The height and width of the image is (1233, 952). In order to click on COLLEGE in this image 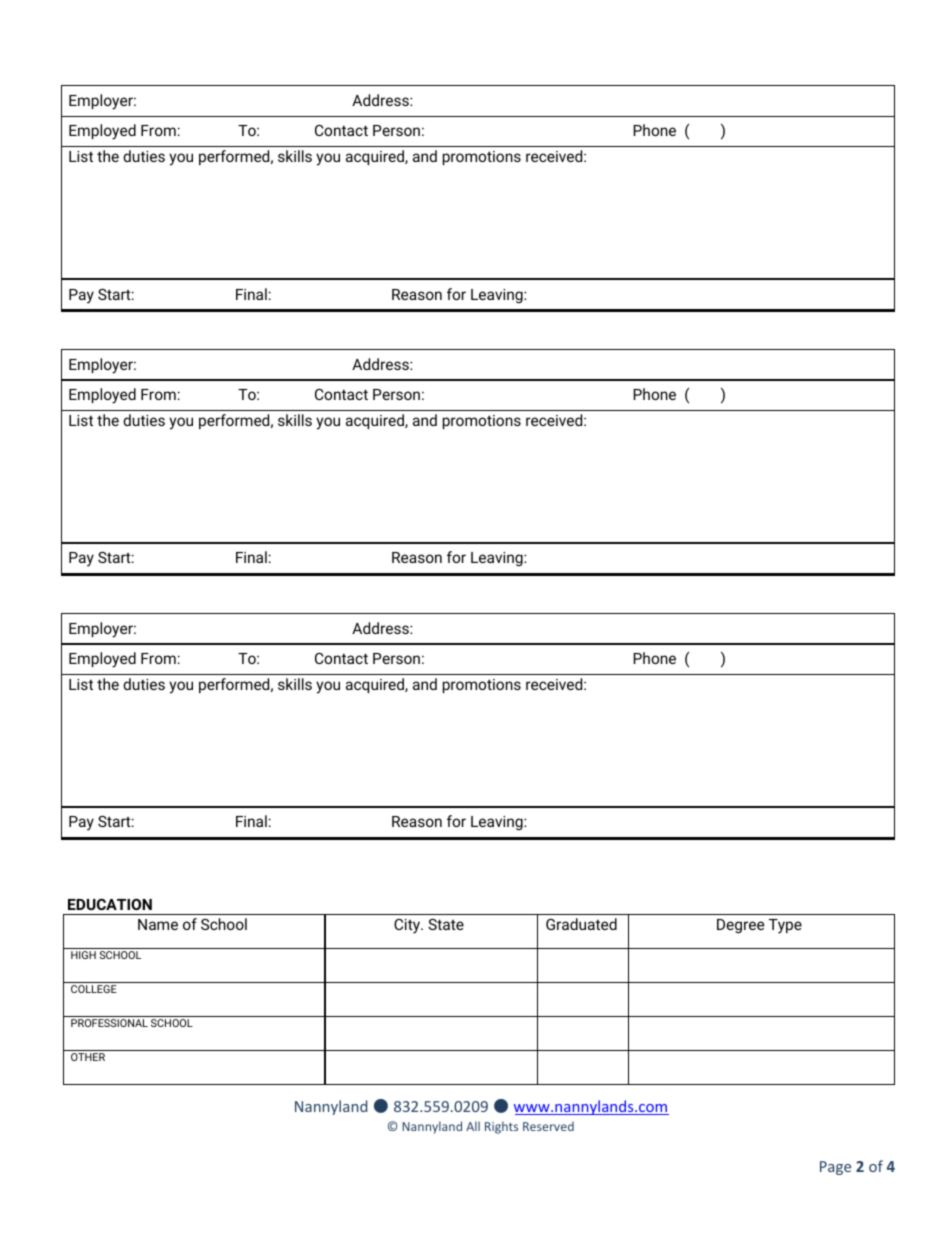, I will do `click(94, 989)`.
